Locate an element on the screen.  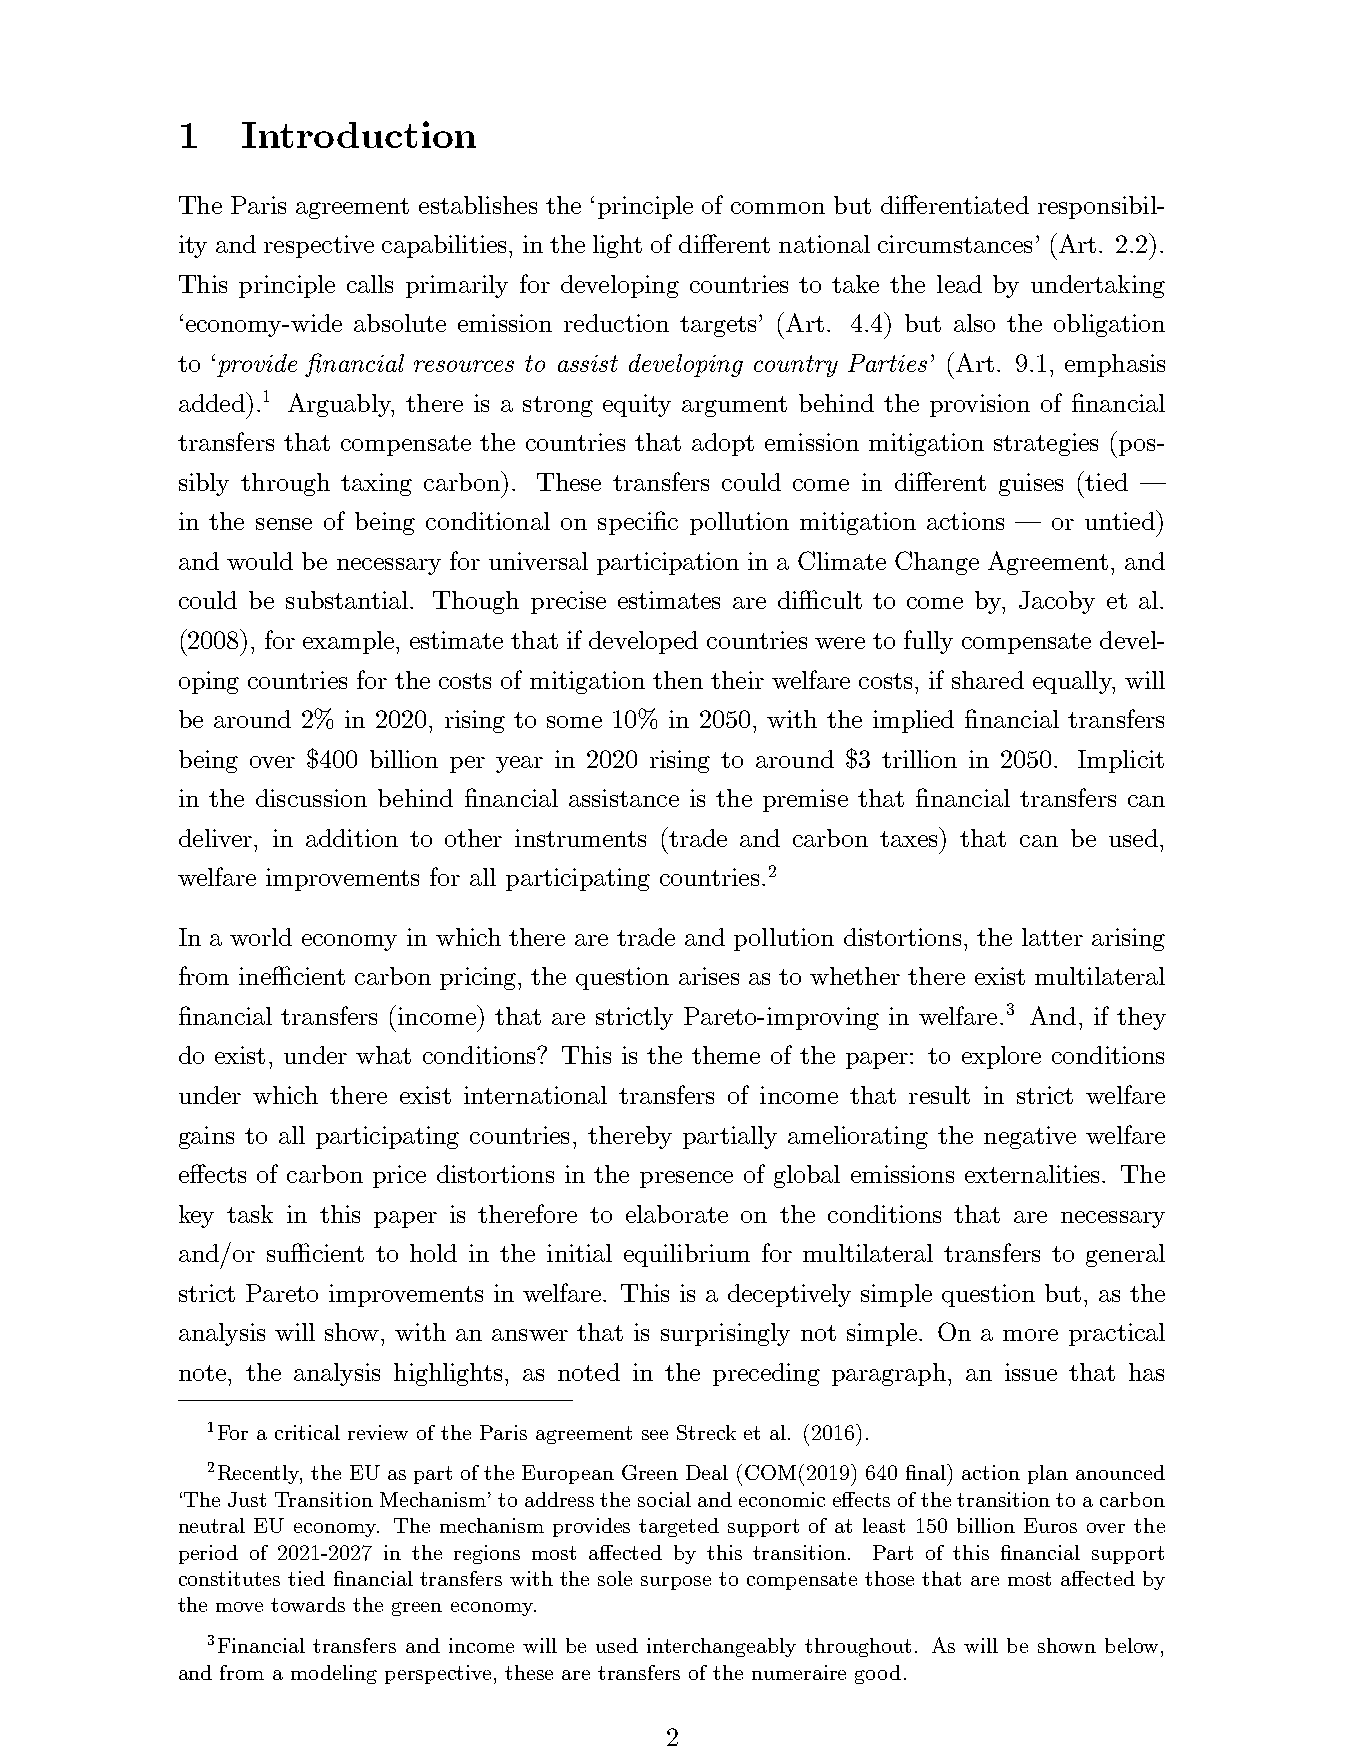
more is located at coordinates (1030, 1335).
